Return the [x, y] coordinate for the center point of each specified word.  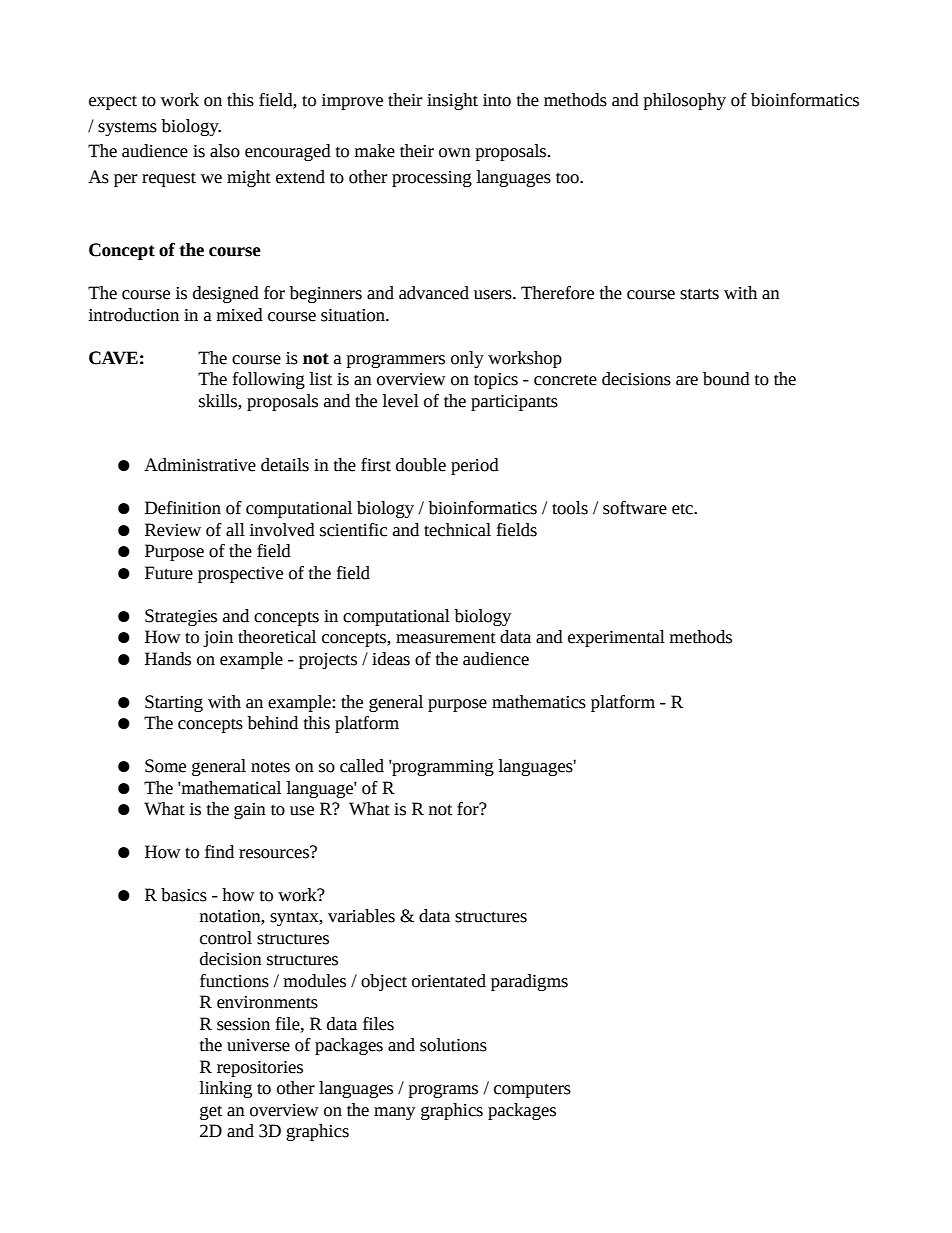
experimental [616, 638]
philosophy [685, 101]
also [225, 151]
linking [226, 1089]
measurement [446, 638]
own [455, 153]
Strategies [181, 617]
